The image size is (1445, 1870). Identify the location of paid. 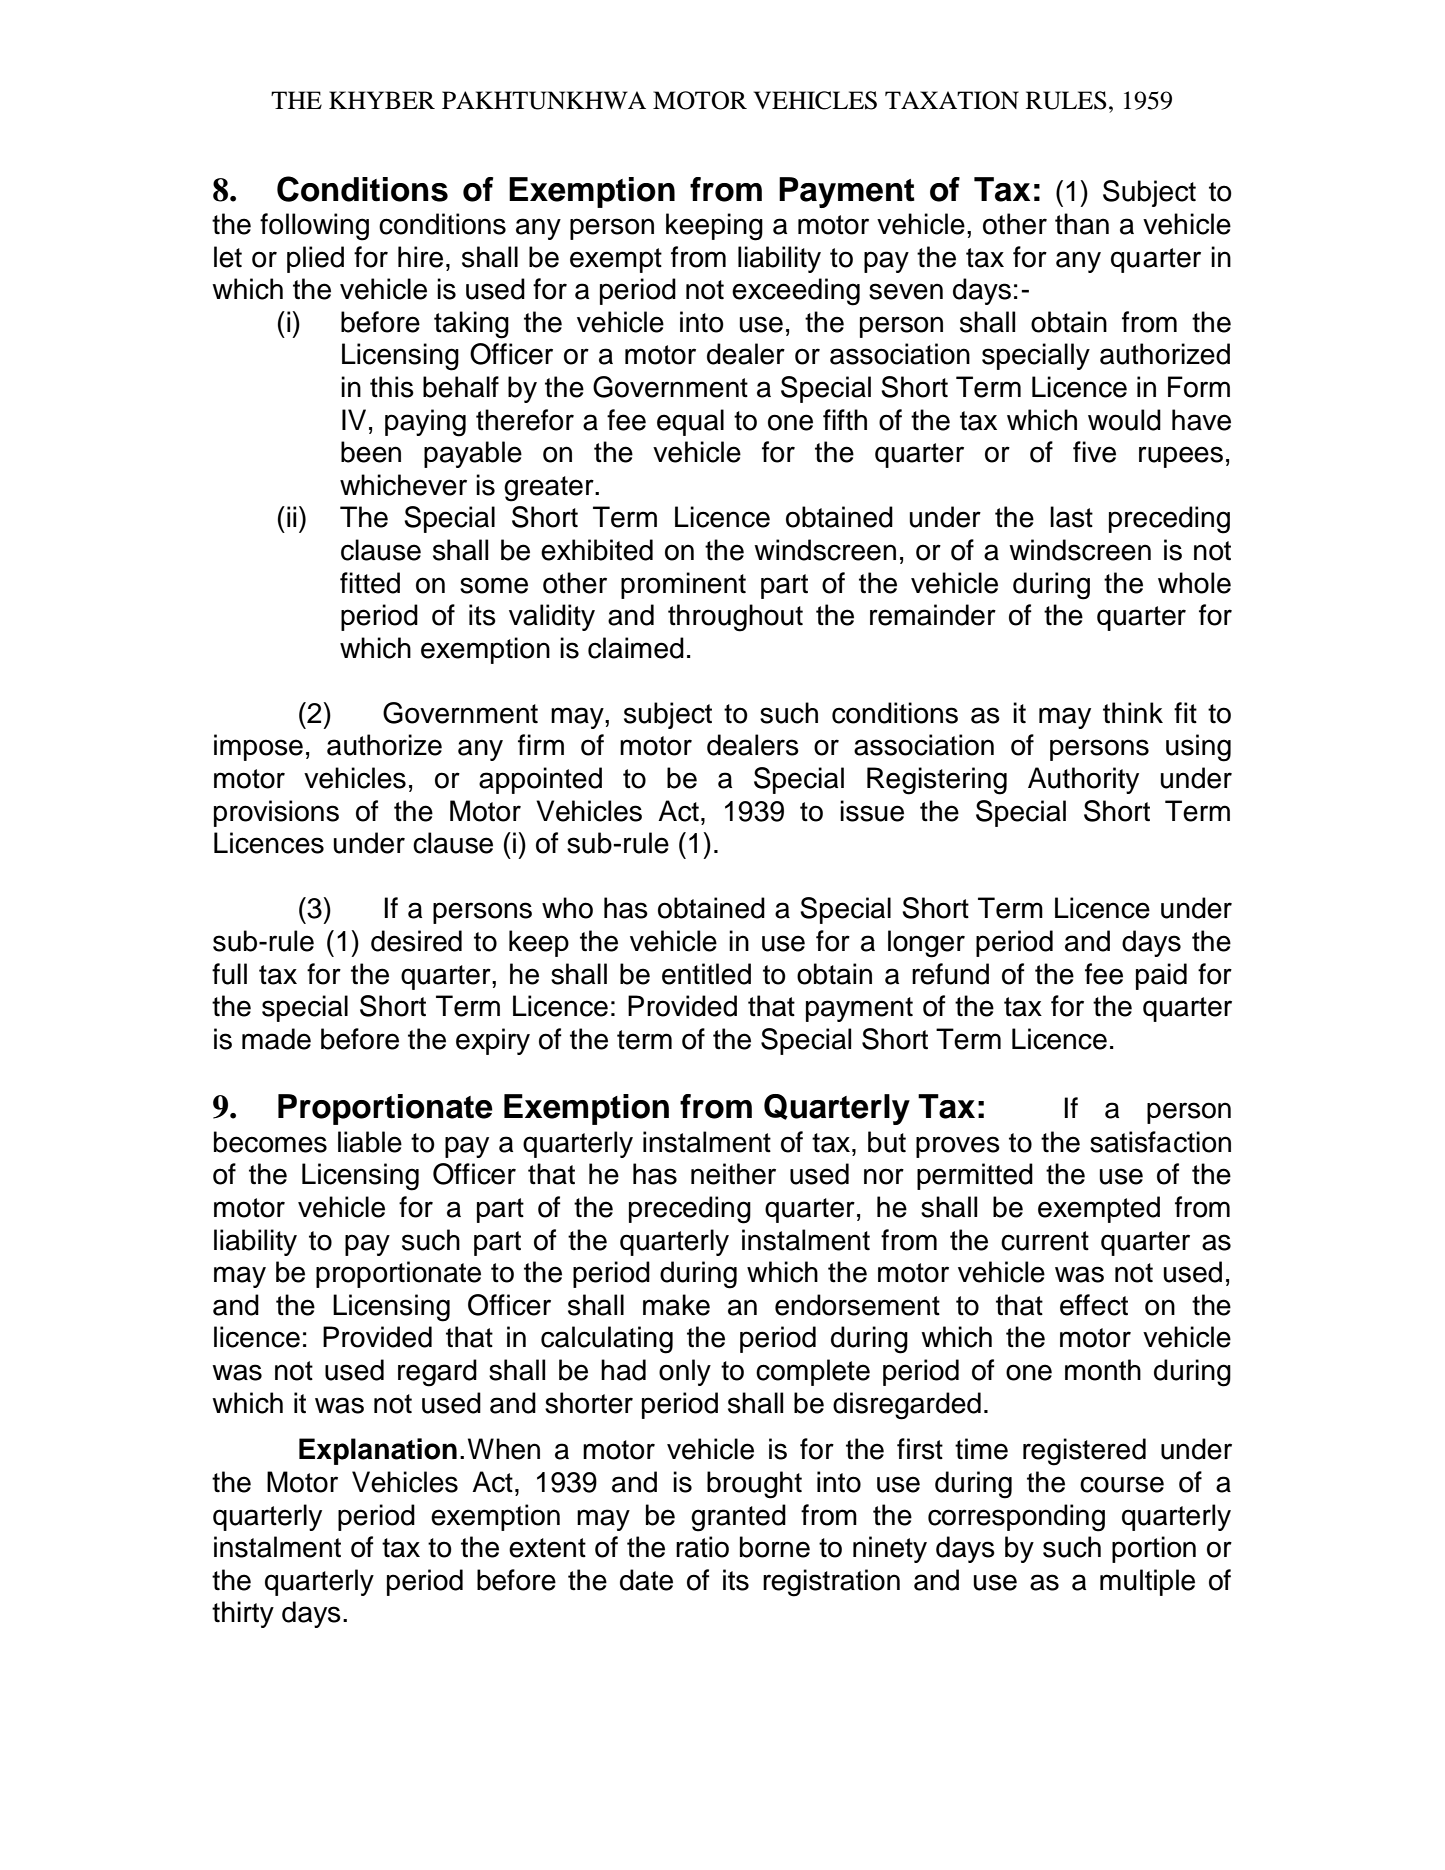
(1161, 976).
